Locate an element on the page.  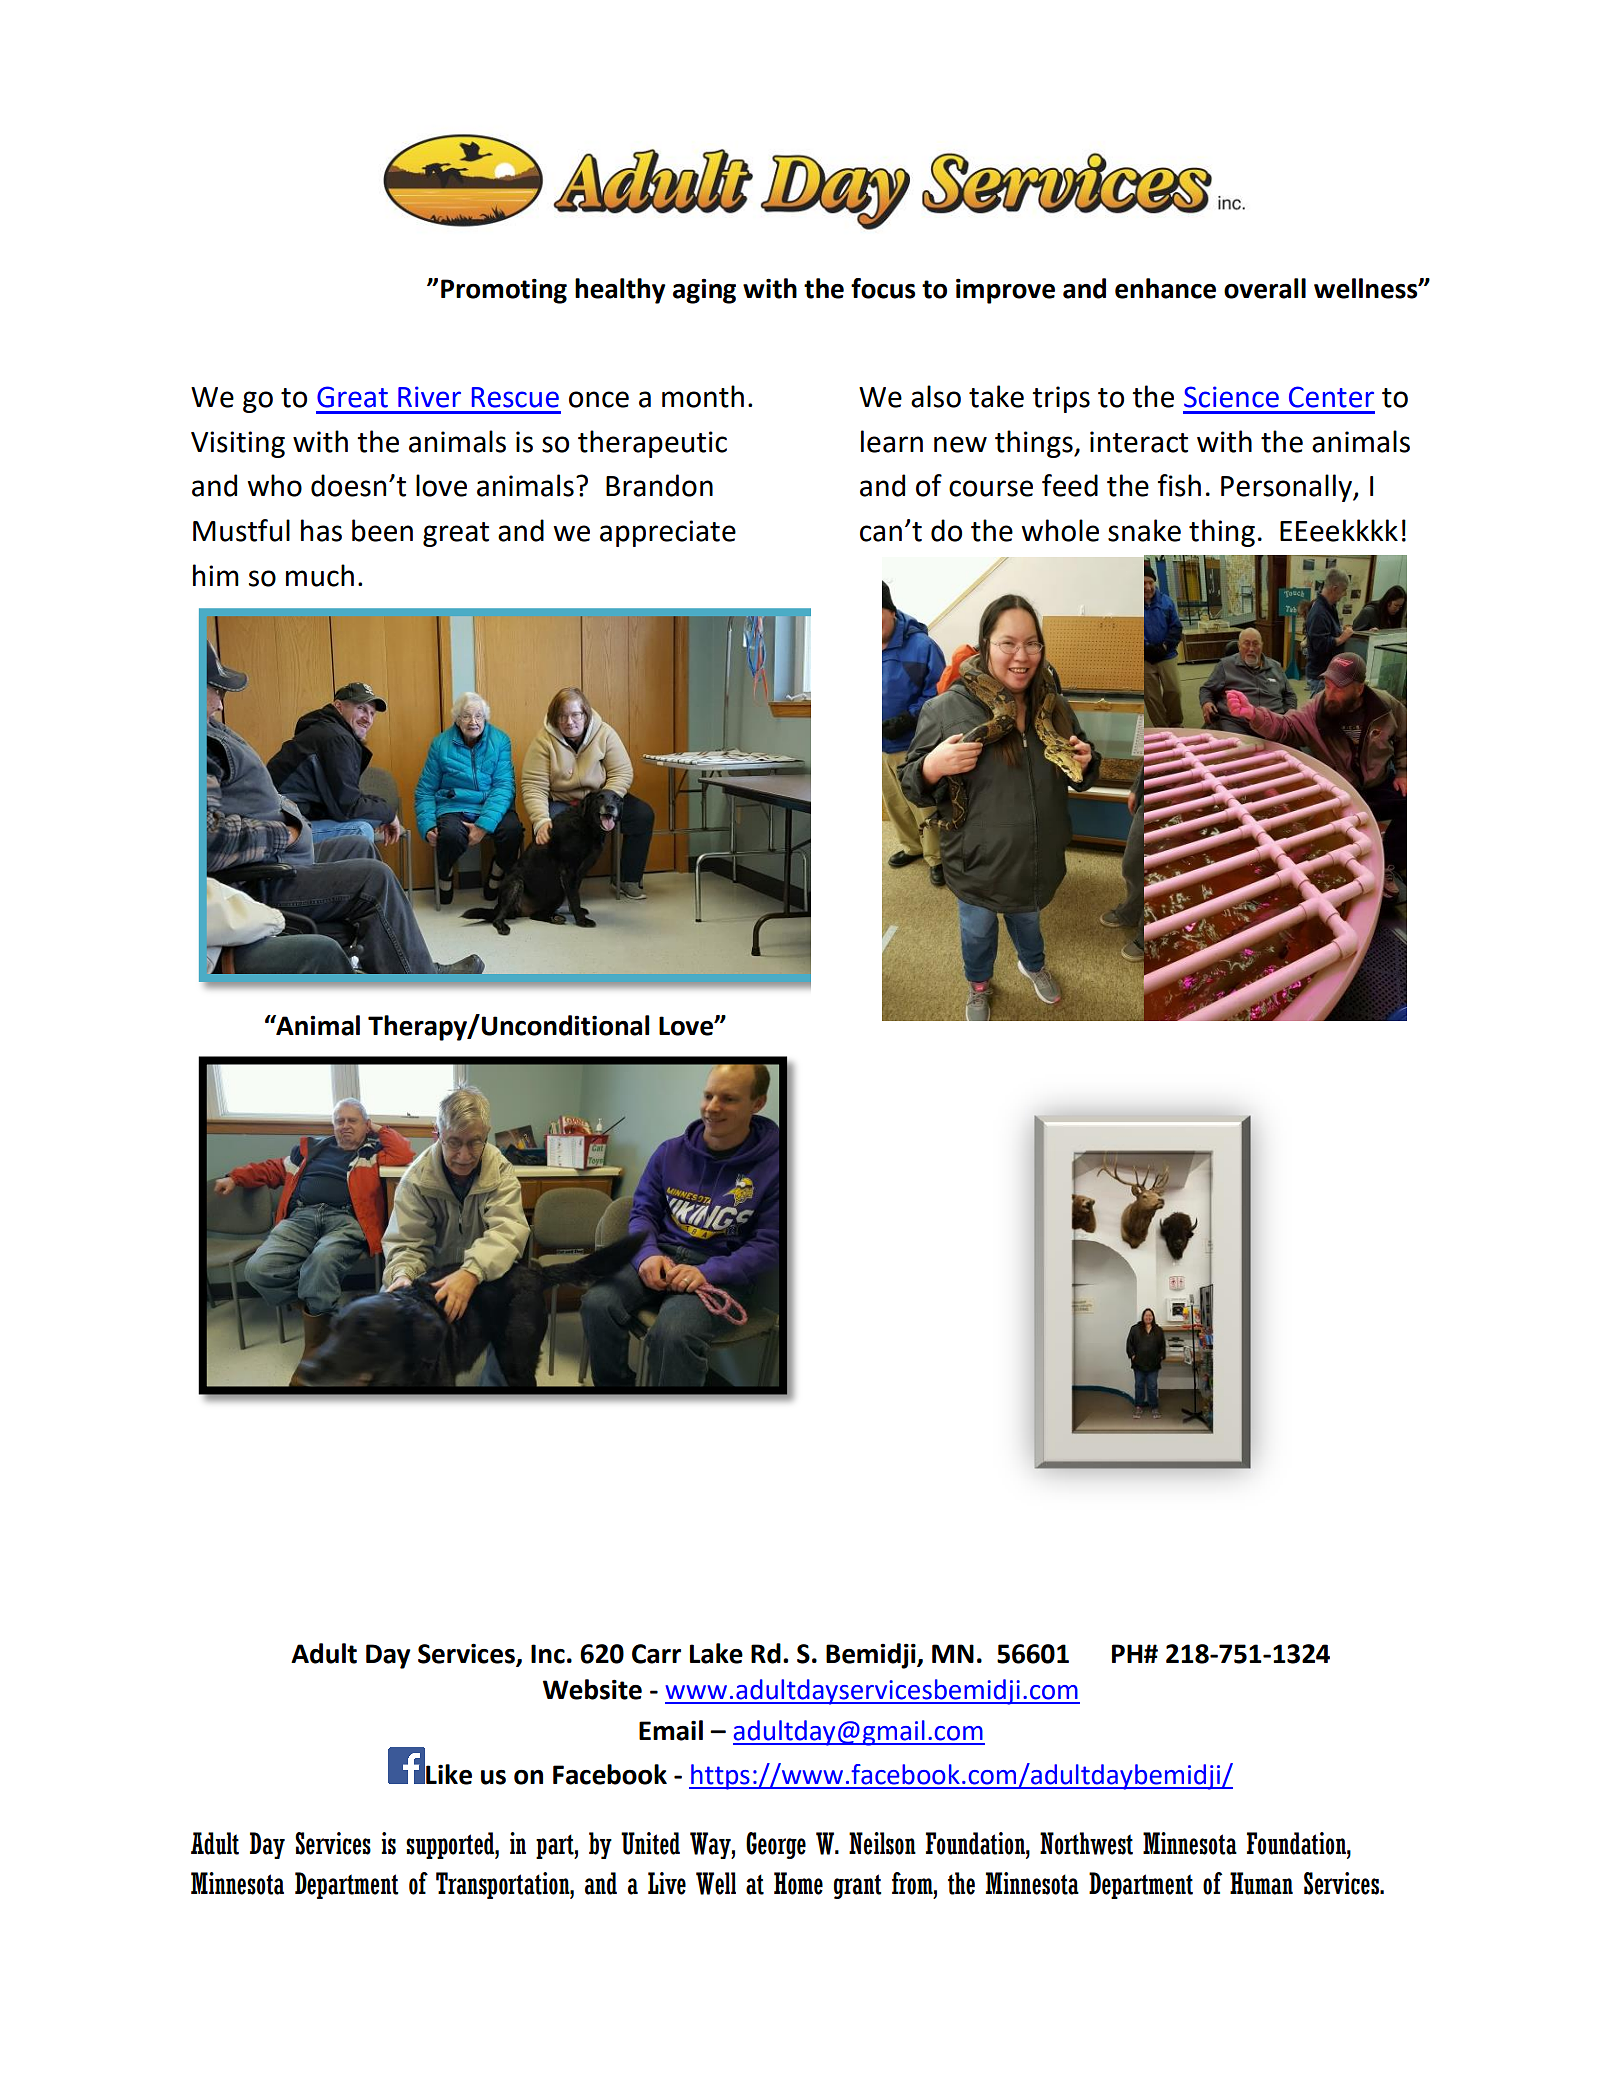
much is located at coordinates (320, 575).
